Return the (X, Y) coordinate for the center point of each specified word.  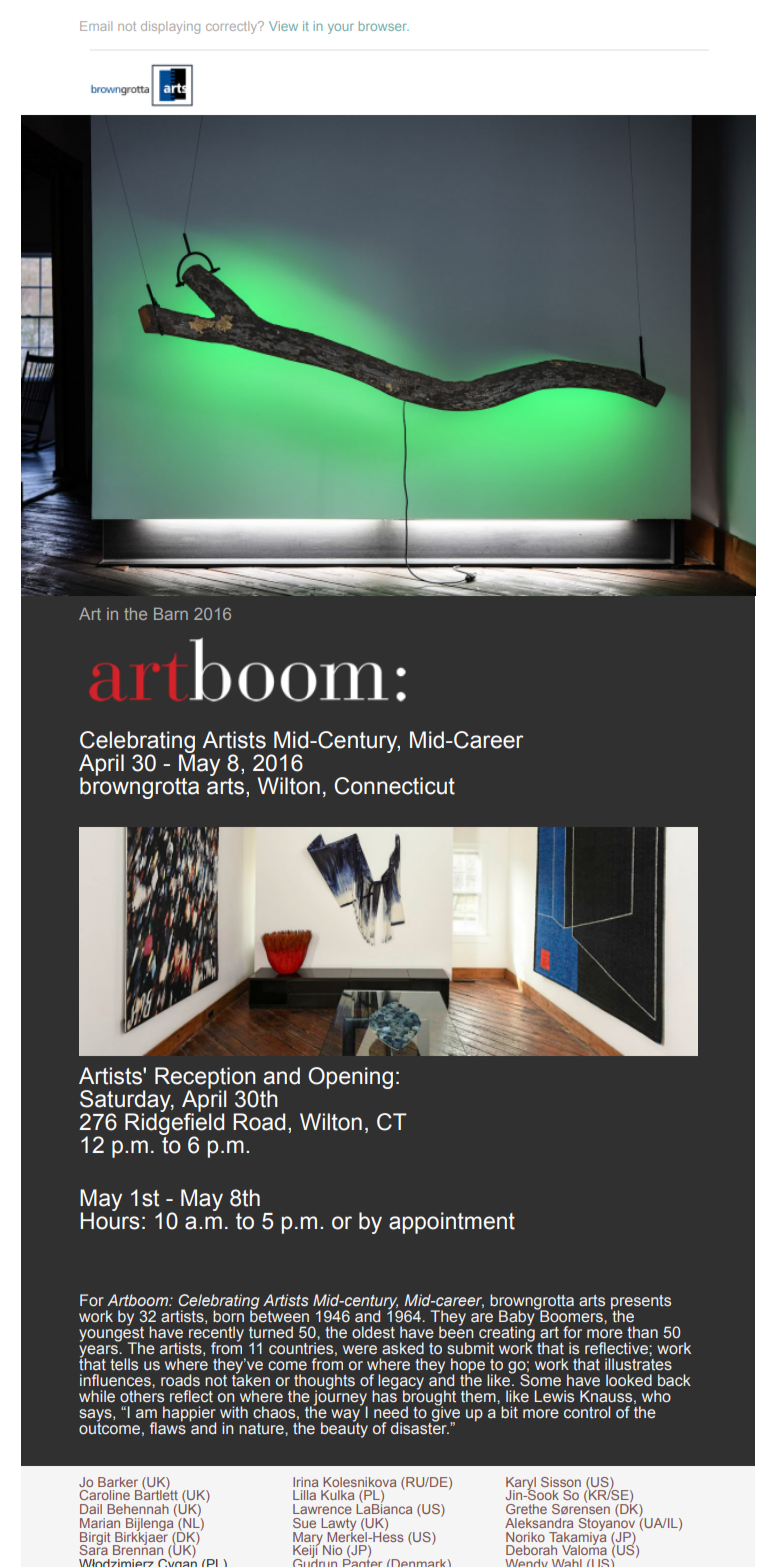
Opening (350, 1078)
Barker (118, 1482)
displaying (170, 27)
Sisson (561, 1482)
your (341, 28)
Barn (171, 613)
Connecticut (394, 786)
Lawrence (322, 1509)
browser (384, 26)
